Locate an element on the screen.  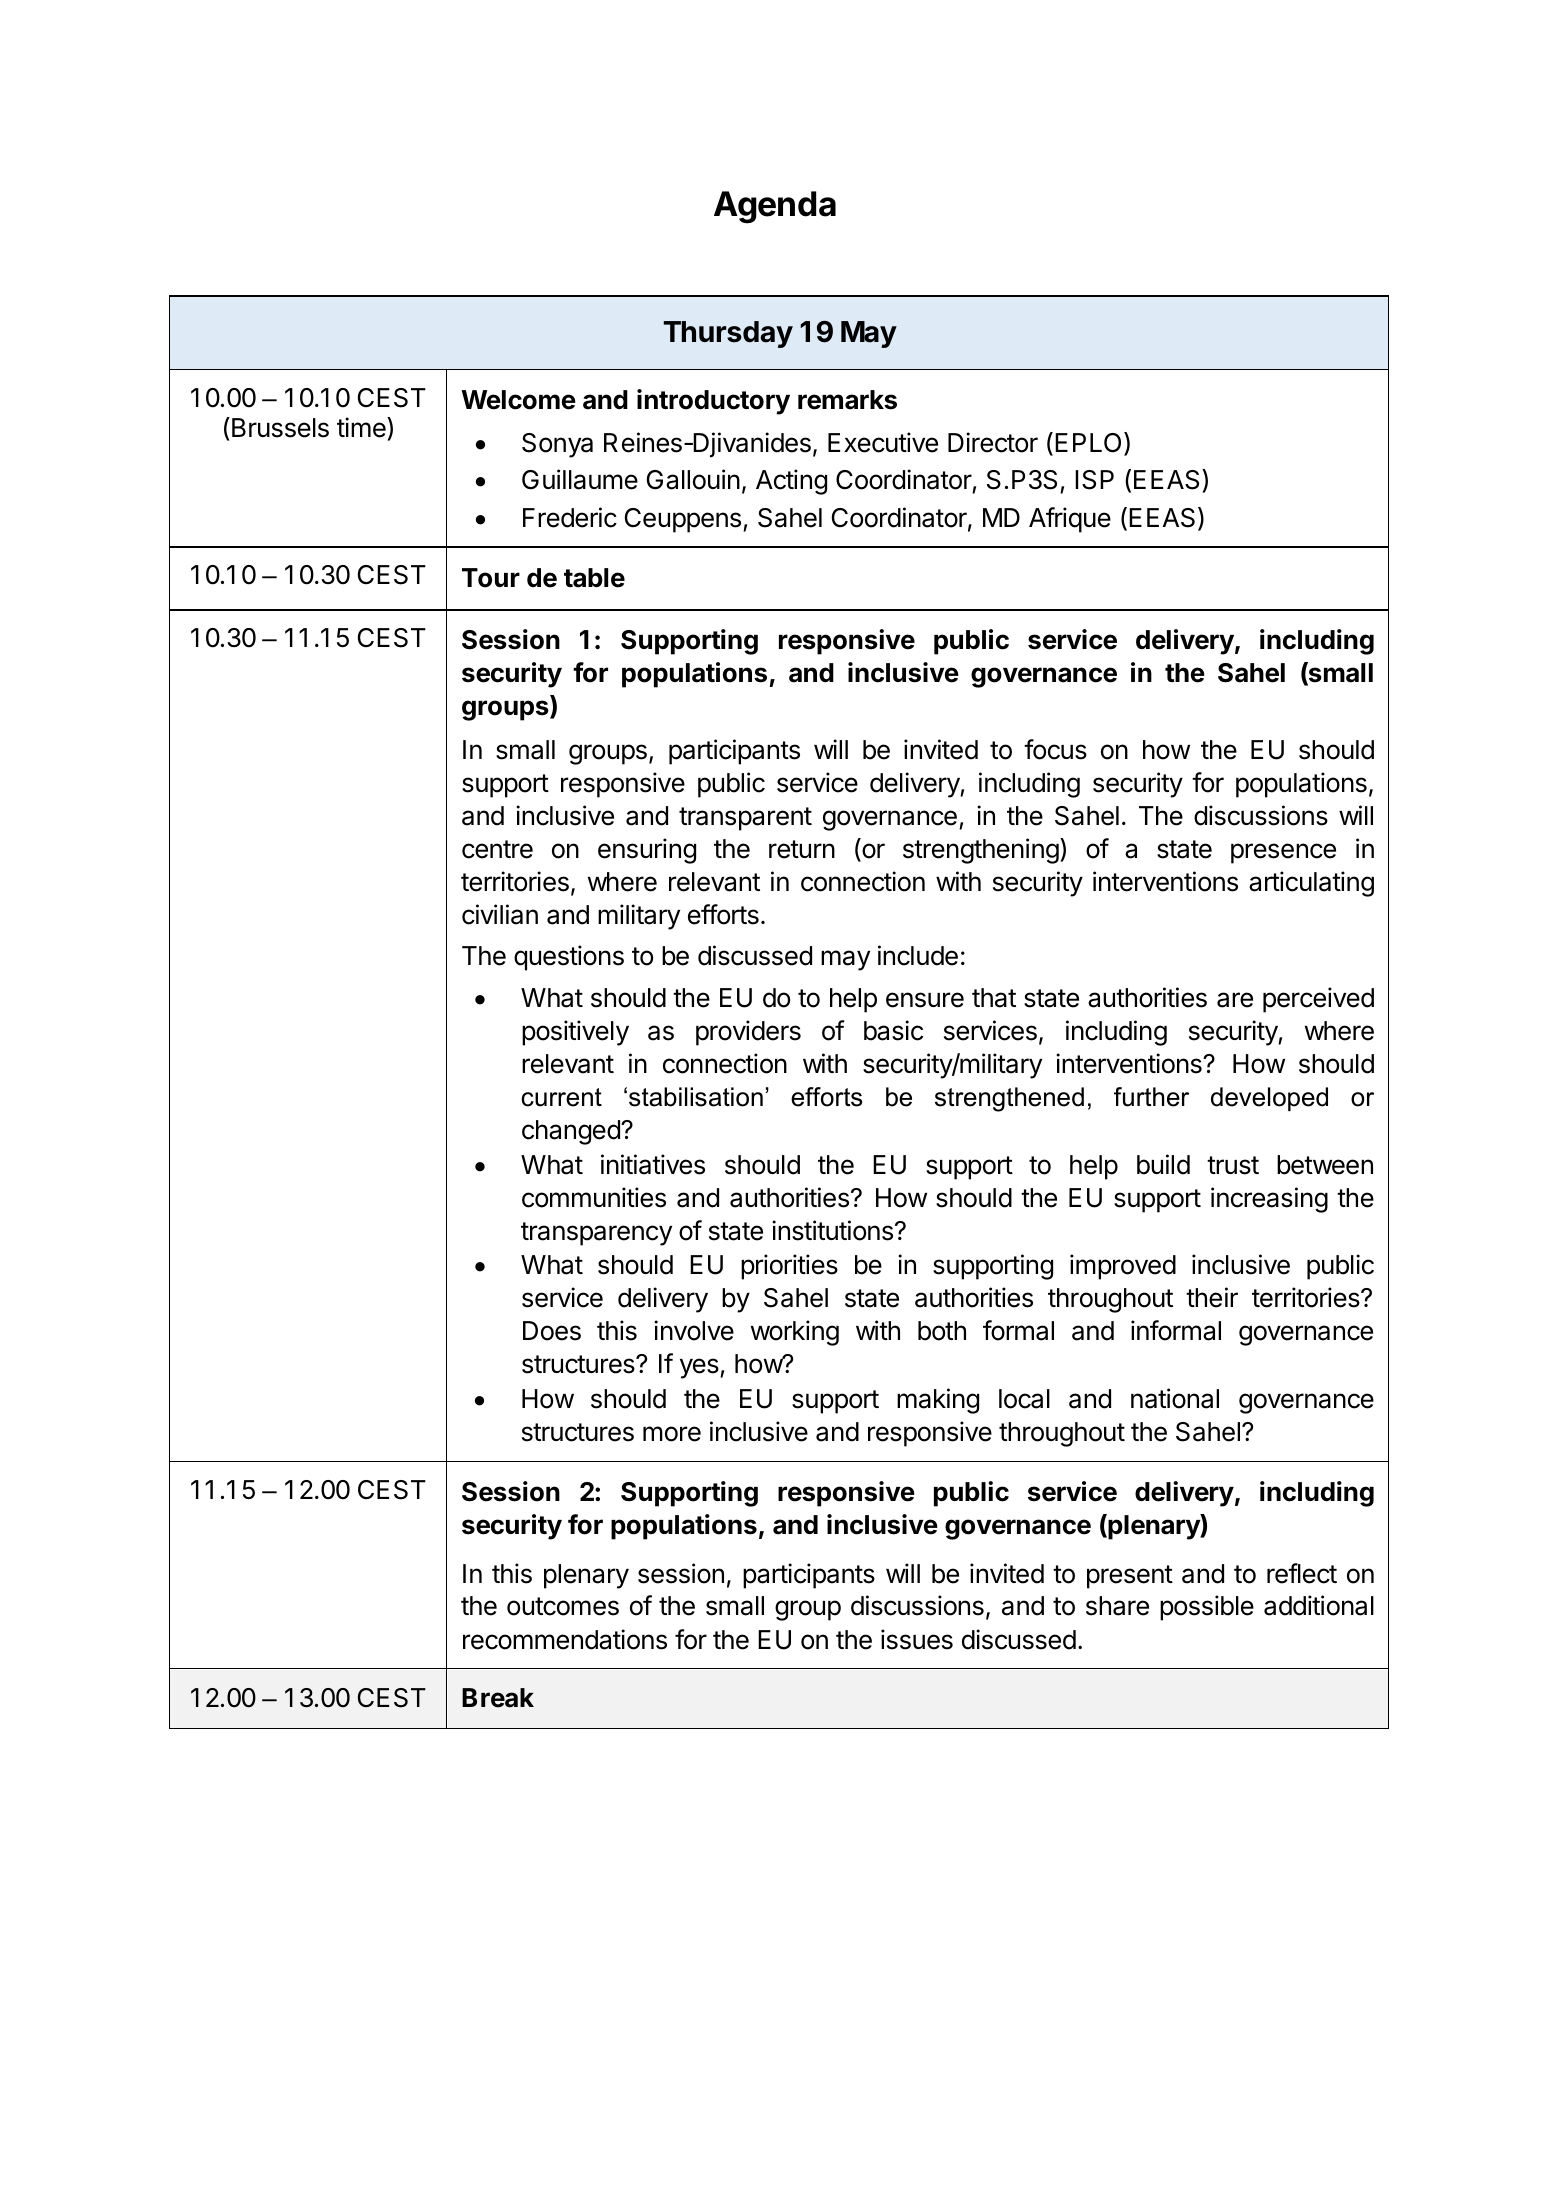
trust is located at coordinates (1233, 1165).
